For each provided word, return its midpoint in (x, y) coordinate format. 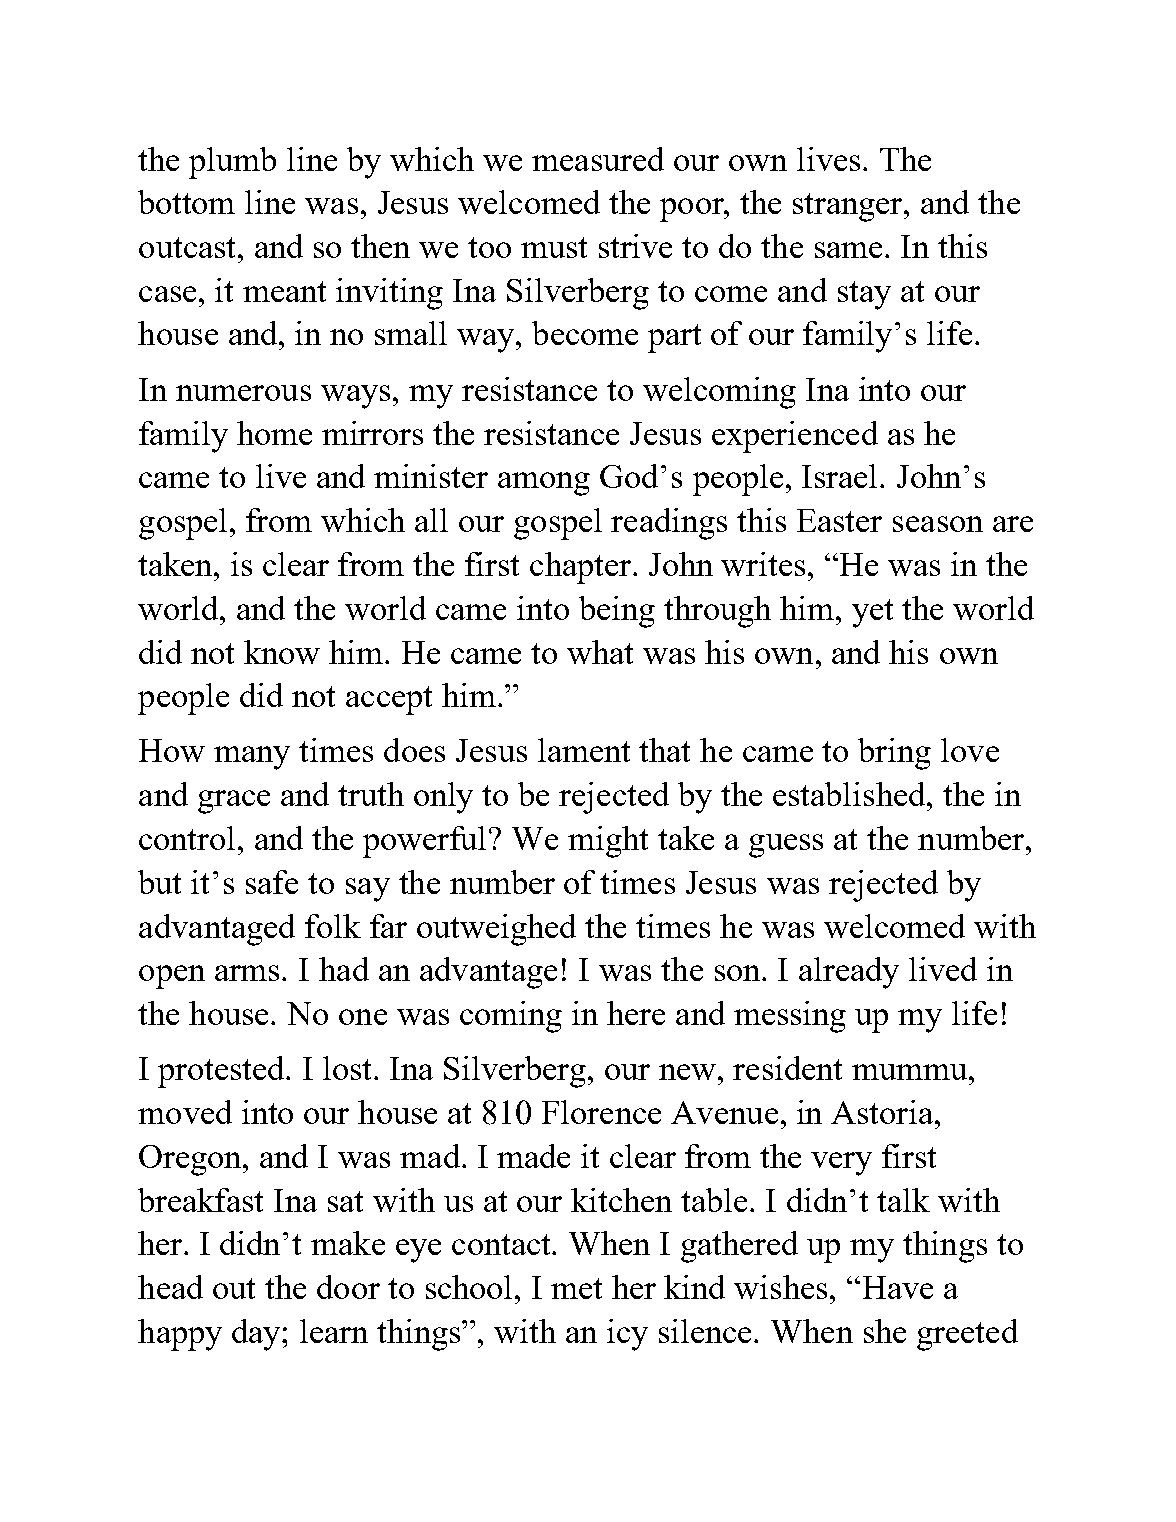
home (274, 433)
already (849, 973)
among (544, 484)
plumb (232, 163)
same (848, 250)
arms (249, 973)
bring (894, 754)
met (576, 1288)
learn (334, 1331)
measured (598, 159)
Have (898, 1287)
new (689, 1072)
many (252, 758)
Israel (841, 476)
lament (584, 750)
